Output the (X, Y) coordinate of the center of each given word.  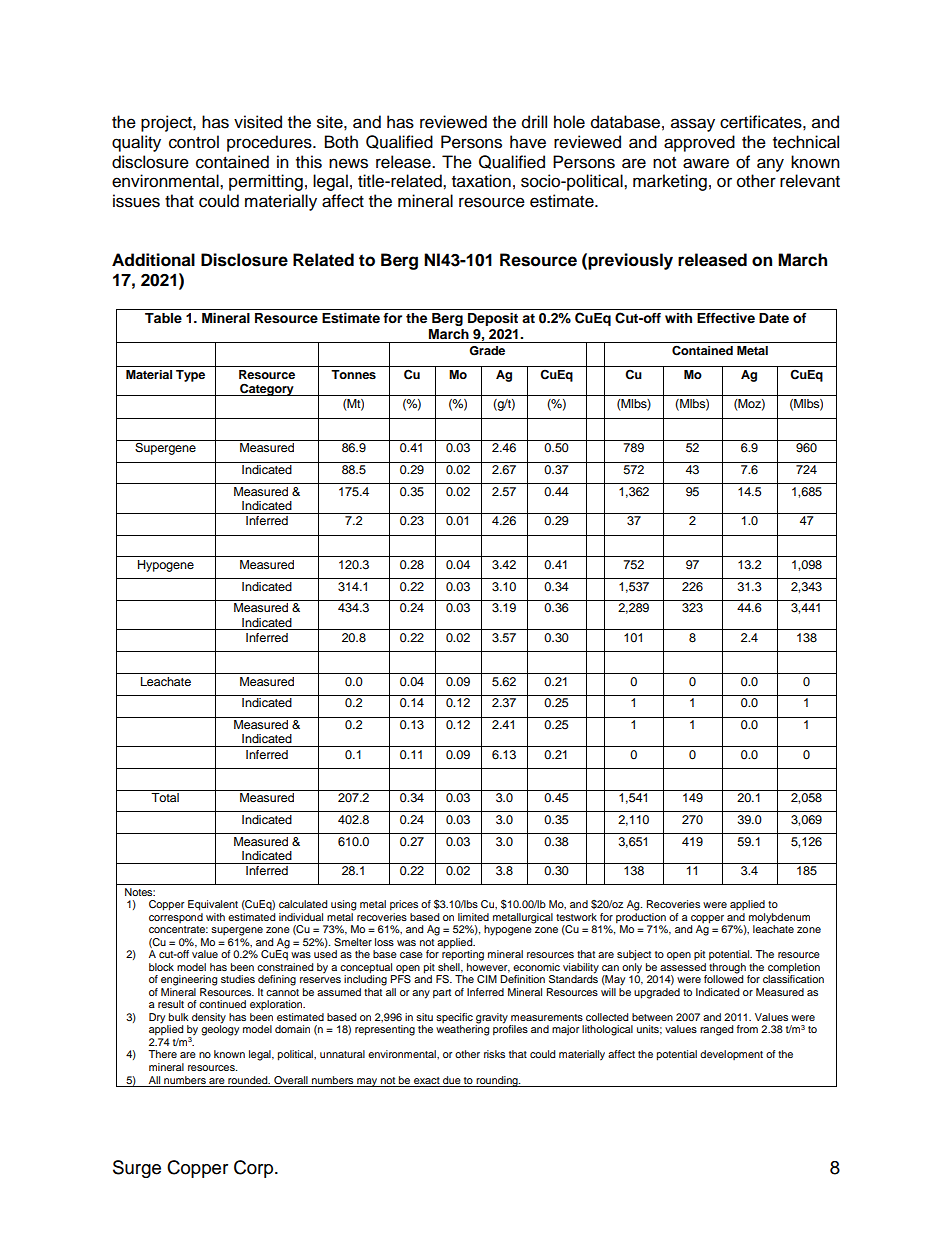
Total (165, 797)
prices (404, 905)
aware (706, 163)
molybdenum (779, 918)
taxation (481, 181)
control (194, 142)
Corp (255, 1169)
